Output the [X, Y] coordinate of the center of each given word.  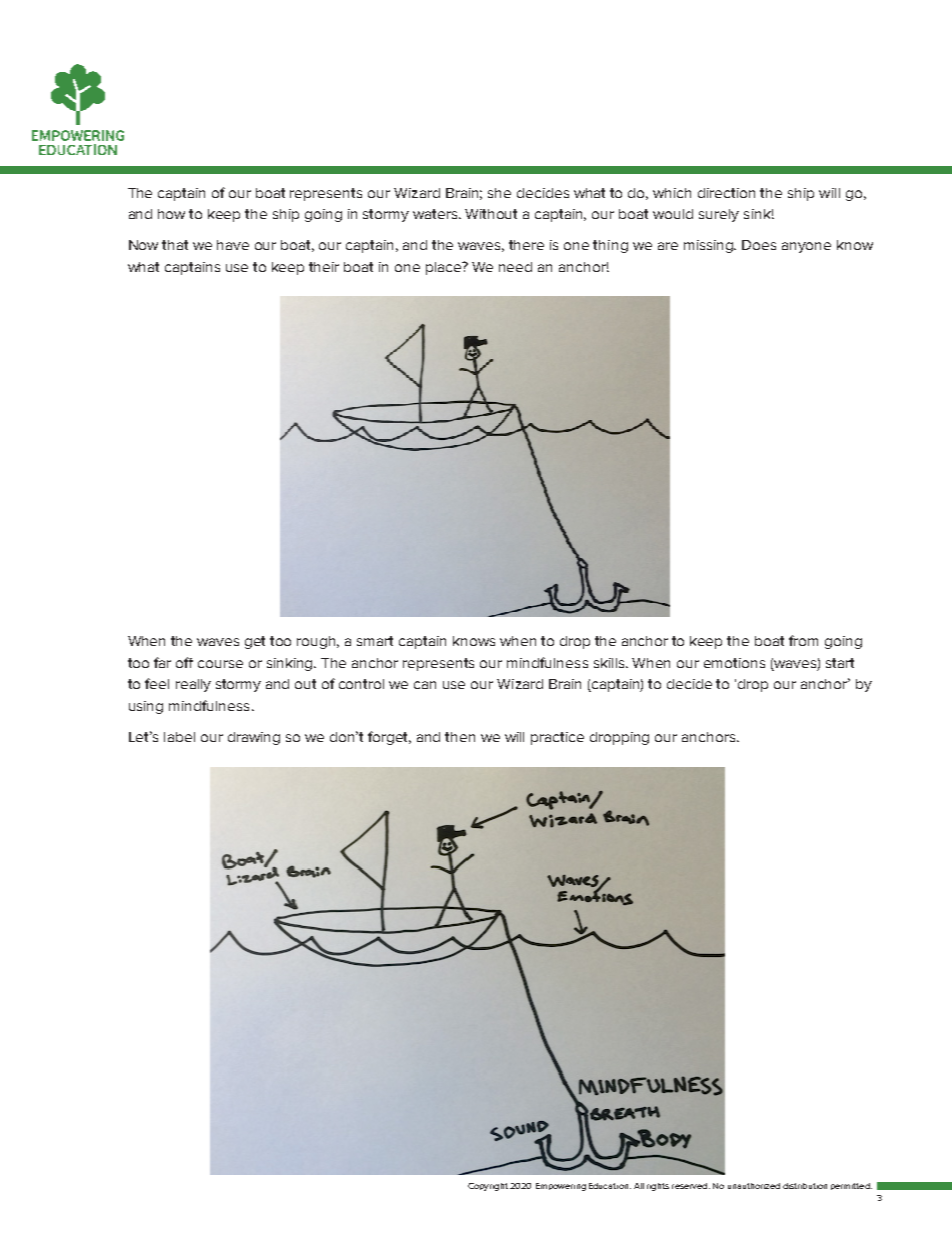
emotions [734, 663]
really [193, 685]
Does [759, 245]
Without [491, 214]
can [425, 685]
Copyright [488, 1187]
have [233, 245]
